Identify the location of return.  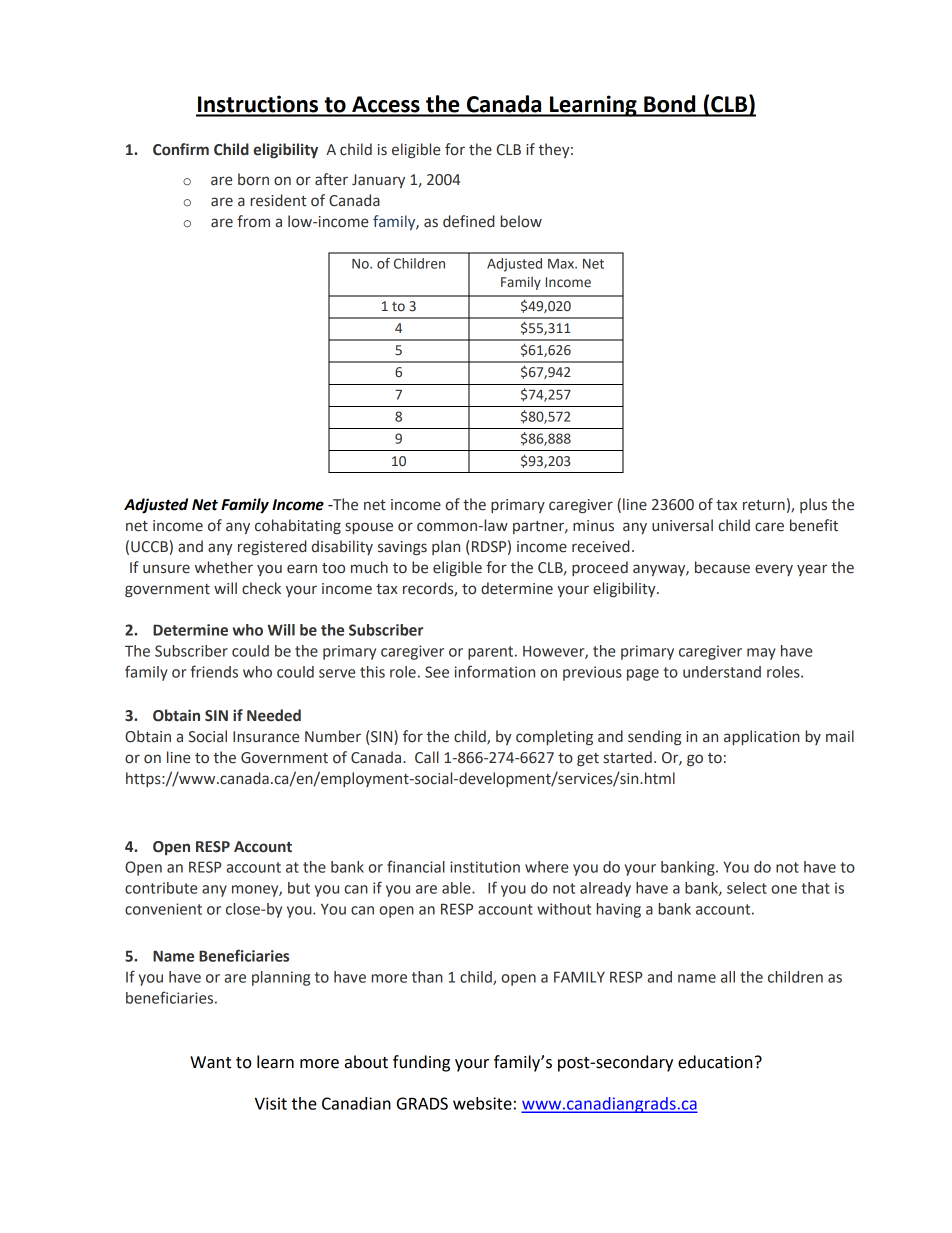
(764, 505).
